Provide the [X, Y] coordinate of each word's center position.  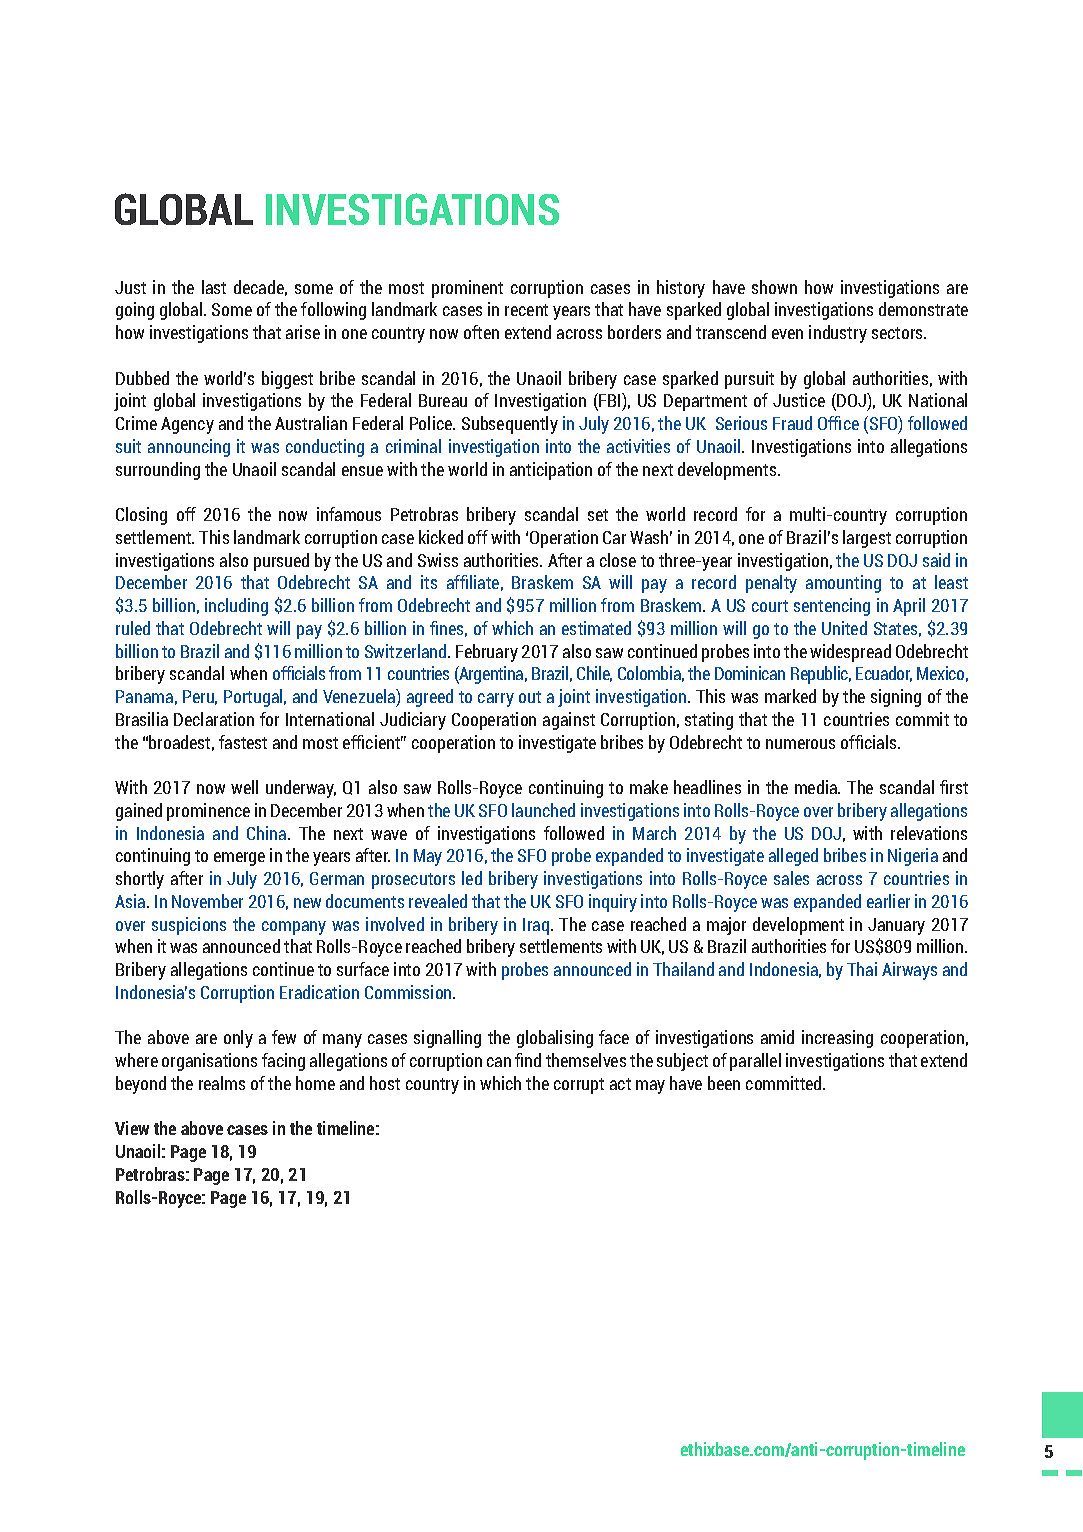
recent [526, 310]
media [817, 787]
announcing [189, 448]
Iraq [537, 926]
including [236, 607]
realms [222, 1083]
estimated [596, 628]
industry [838, 334]
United [844, 628]
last [214, 287]
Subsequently [510, 425]
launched [543, 810]
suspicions [189, 926]
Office [838, 423]
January [896, 926]
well [244, 787]
